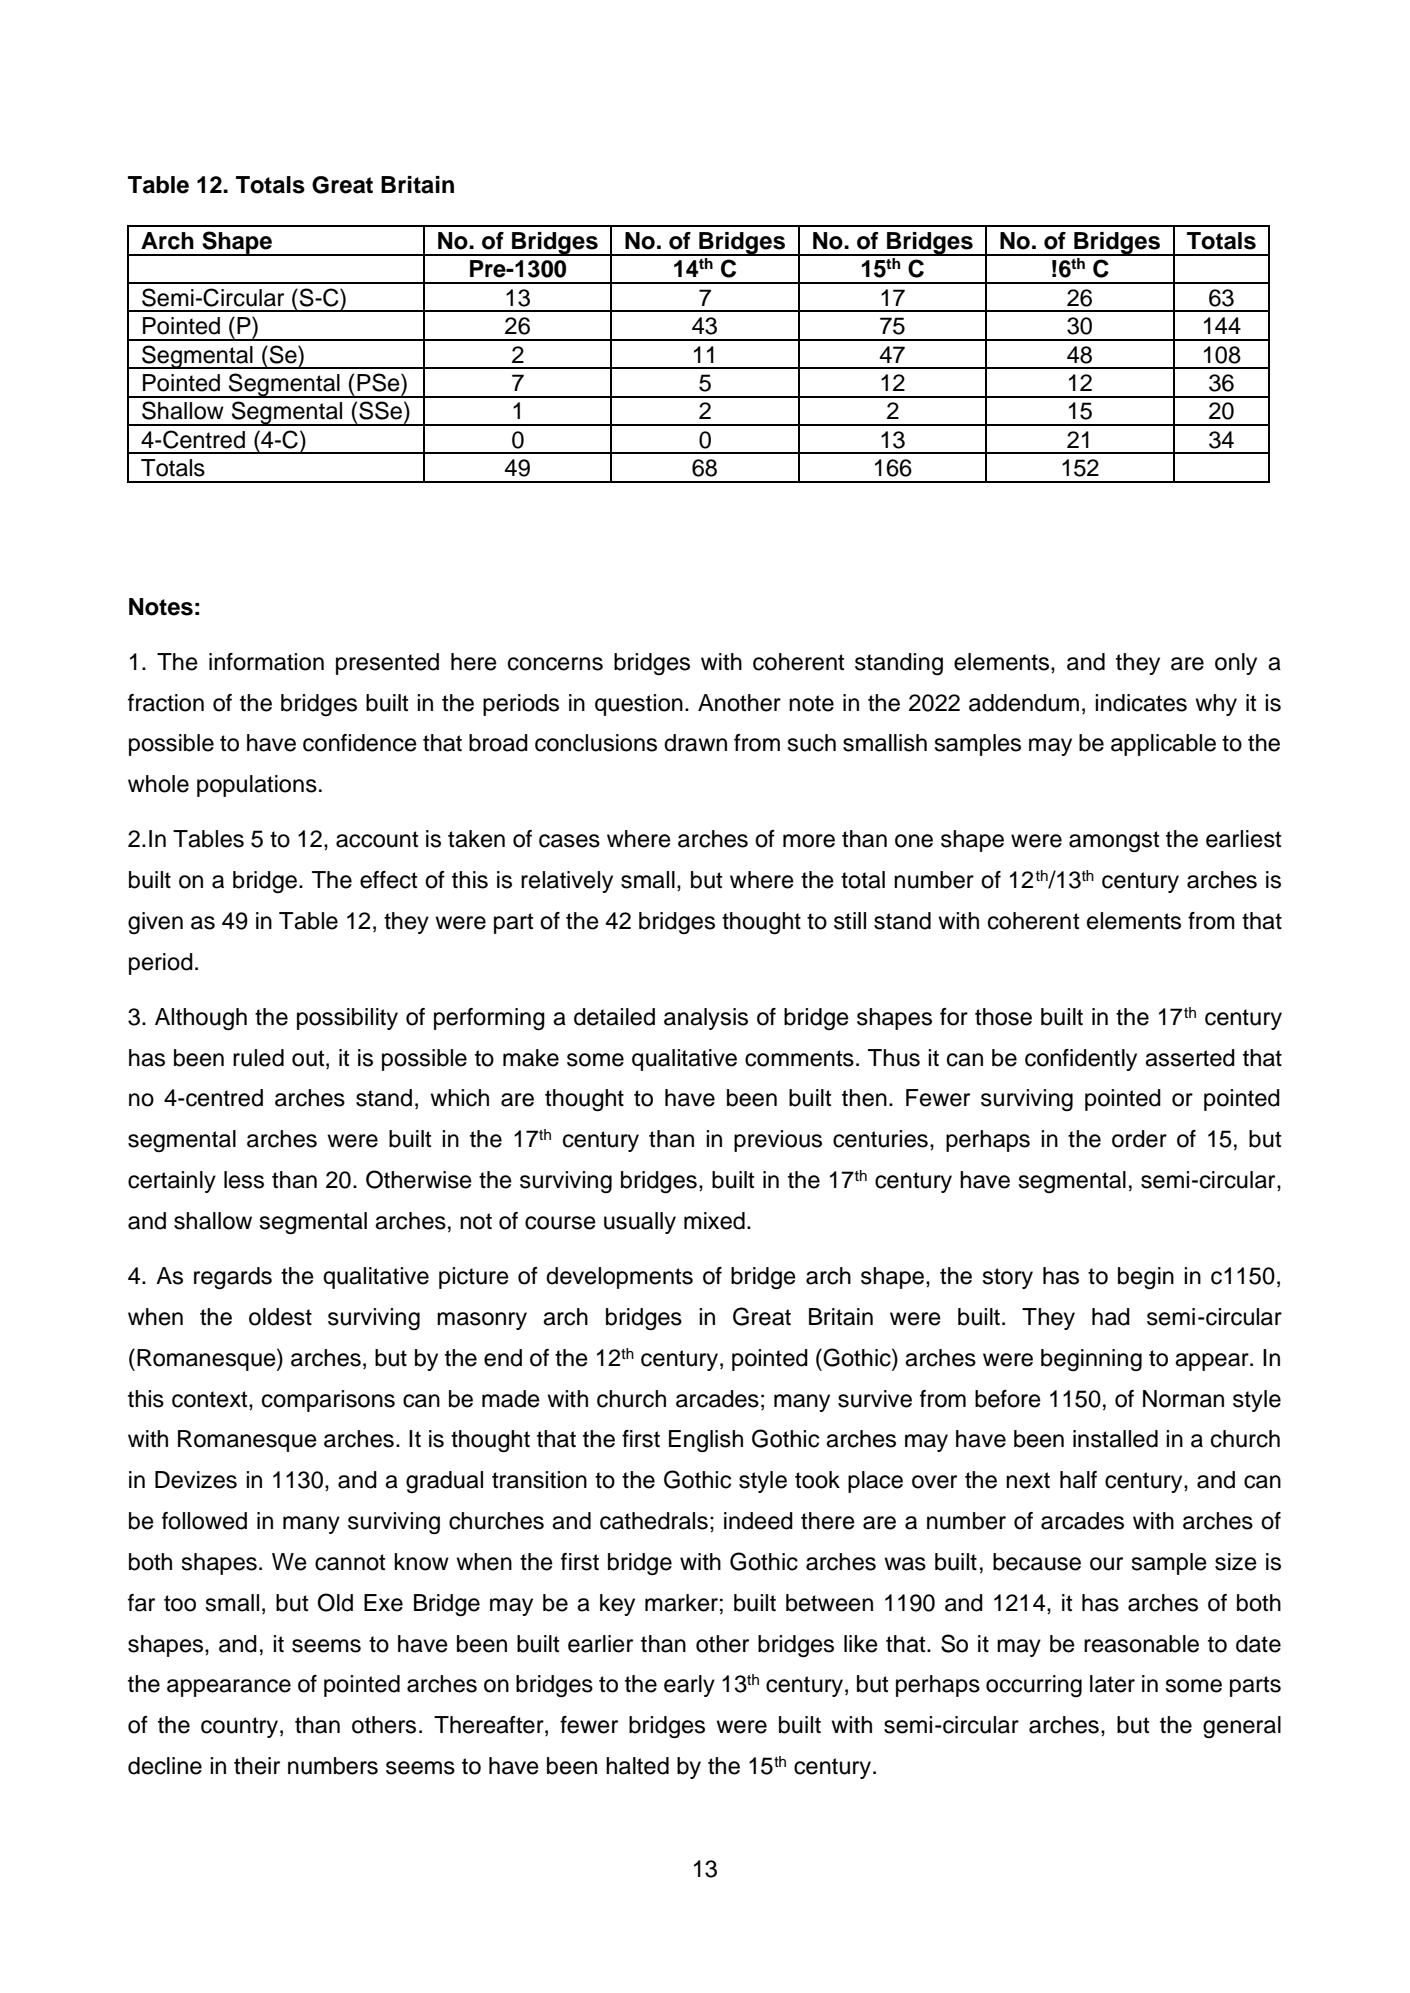 This screenshot has height=1993, width=1410. Describe the element at coordinates (239, 1727) in the screenshot. I see `country` at that location.
